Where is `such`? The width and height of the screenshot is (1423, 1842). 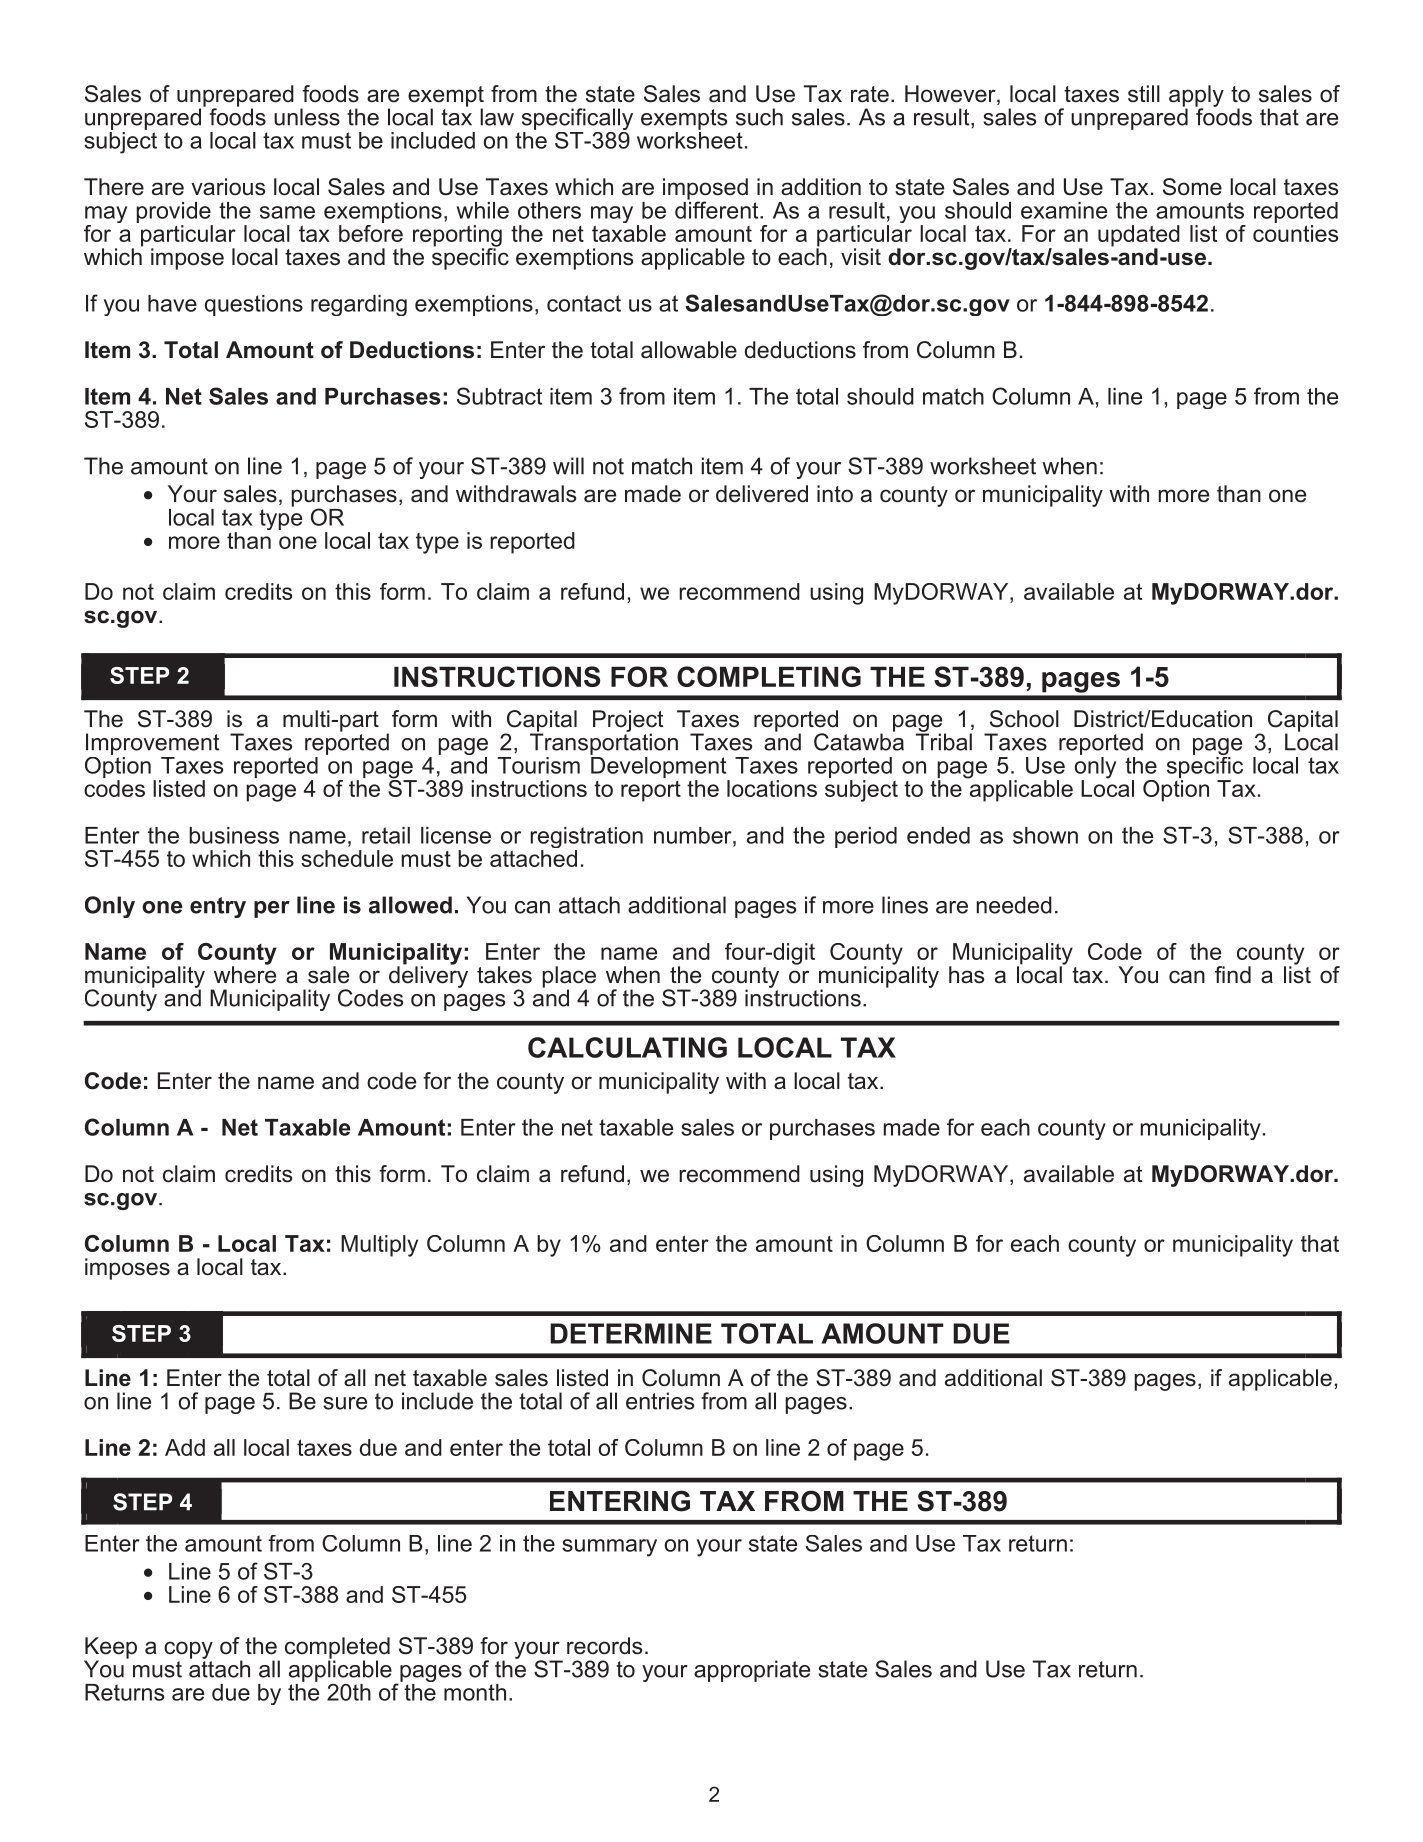 such is located at coordinates (759, 117).
